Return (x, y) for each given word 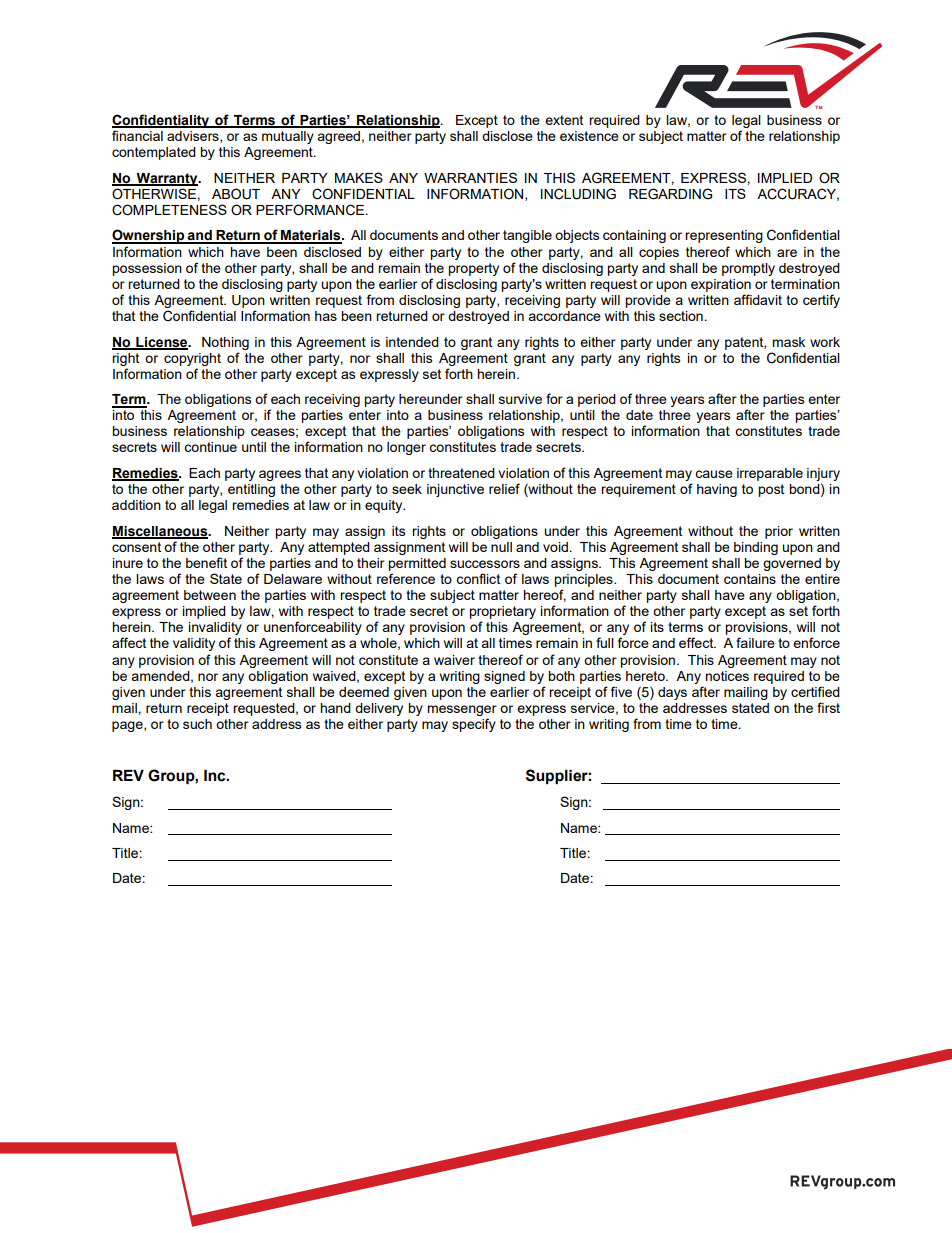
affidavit (758, 299)
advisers (194, 137)
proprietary (502, 614)
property (473, 269)
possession (147, 269)
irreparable (770, 474)
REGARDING (670, 194)
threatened (461, 473)
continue (210, 447)
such (197, 724)
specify (474, 725)
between (210, 595)
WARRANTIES (470, 177)
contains (750, 579)
